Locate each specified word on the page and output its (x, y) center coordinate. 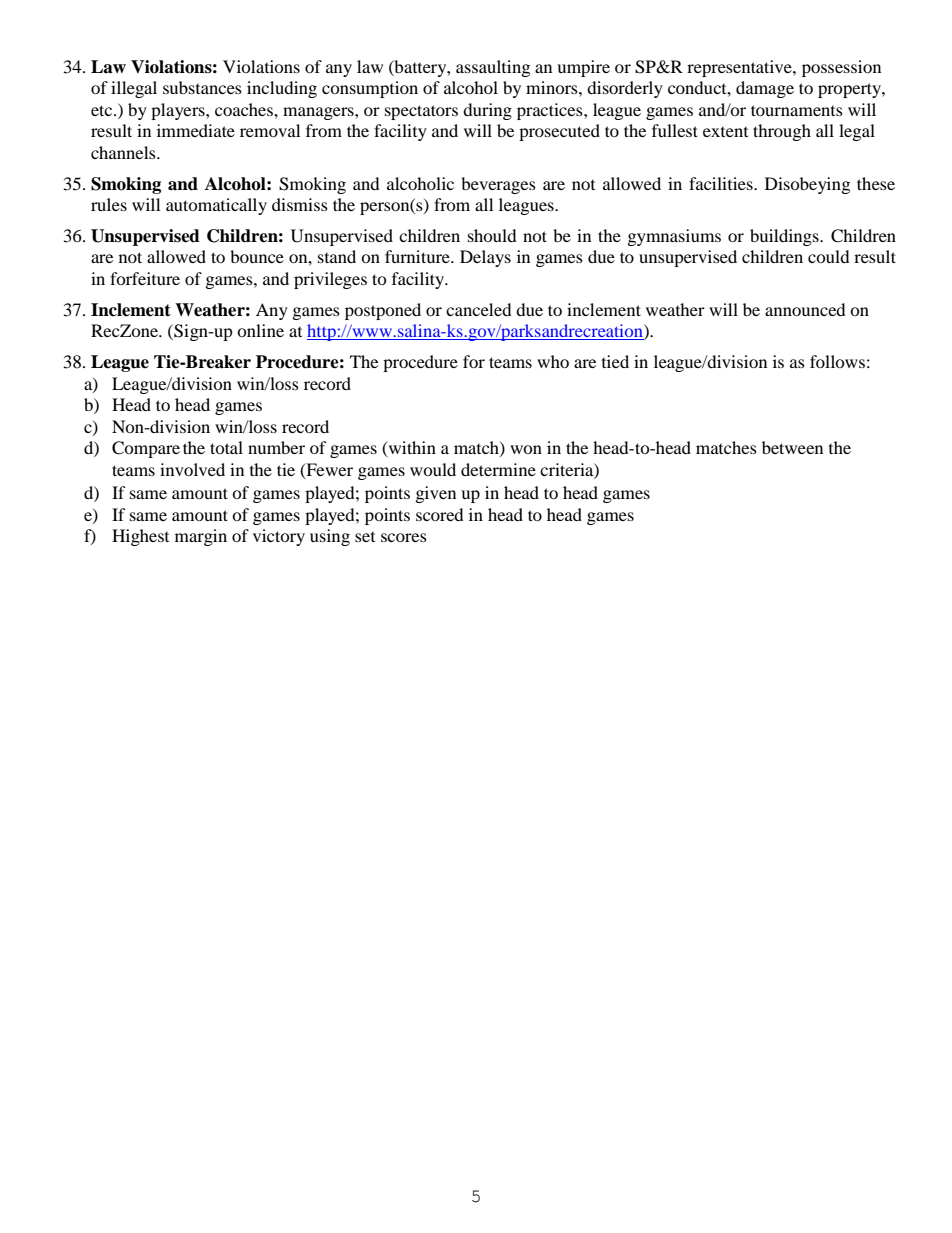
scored (440, 514)
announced (805, 309)
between (792, 447)
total (226, 447)
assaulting (493, 68)
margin (201, 537)
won (526, 449)
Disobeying (807, 185)
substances (202, 87)
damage (765, 89)
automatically (216, 206)
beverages (498, 185)
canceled (479, 309)
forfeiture (145, 278)
